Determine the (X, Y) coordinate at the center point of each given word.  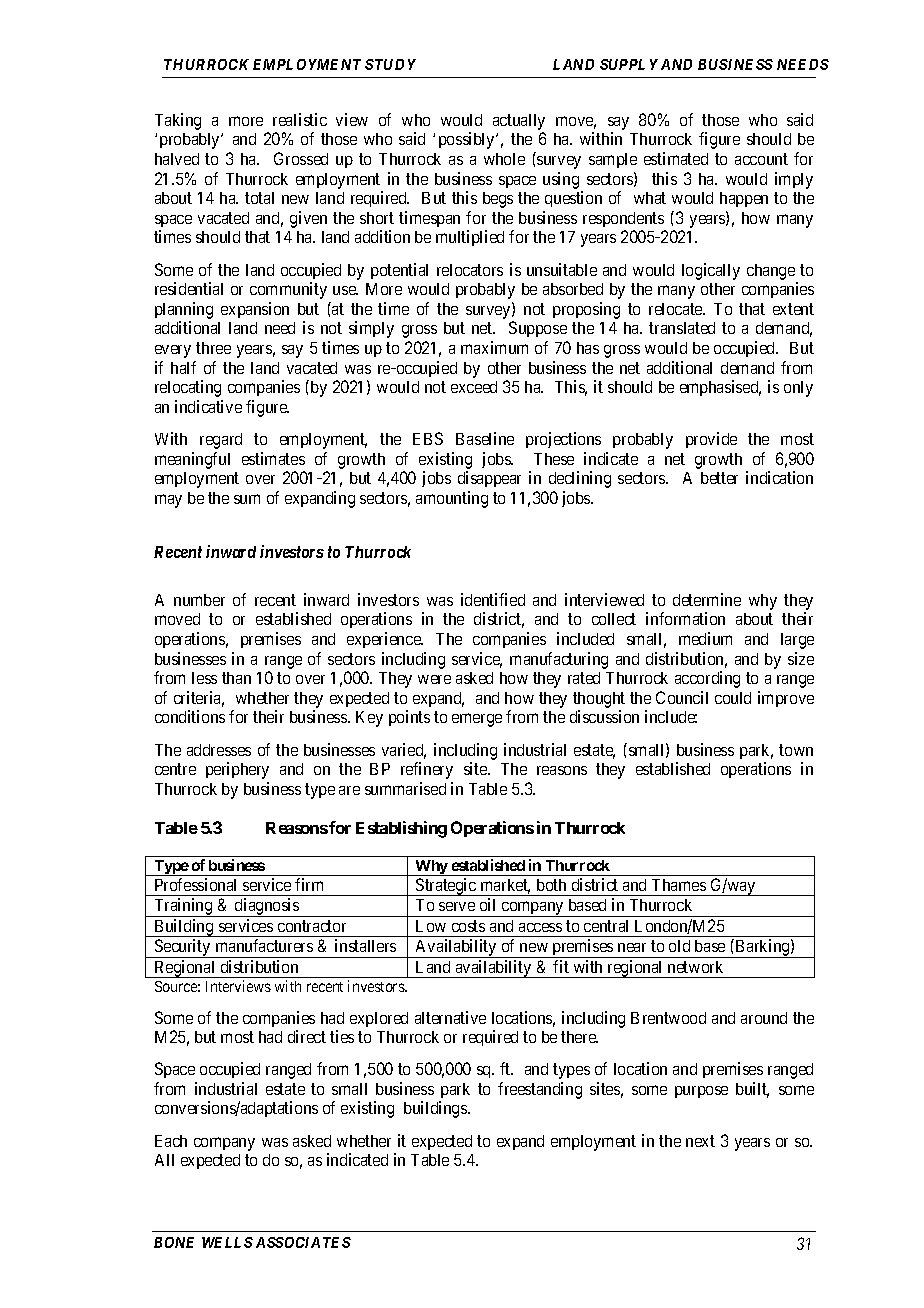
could (733, 698)
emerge (477, 720)
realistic (300, 119)
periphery (237, 770)
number (199, 600)
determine (707, 599)
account (761, 159)
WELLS (227, 1242)
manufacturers (264, 945)
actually (519, 122)
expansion (255, 310)
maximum (494, 347)
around (764, 1018)
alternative (450, 1017)
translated (682, 328)
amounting (452, 499)
